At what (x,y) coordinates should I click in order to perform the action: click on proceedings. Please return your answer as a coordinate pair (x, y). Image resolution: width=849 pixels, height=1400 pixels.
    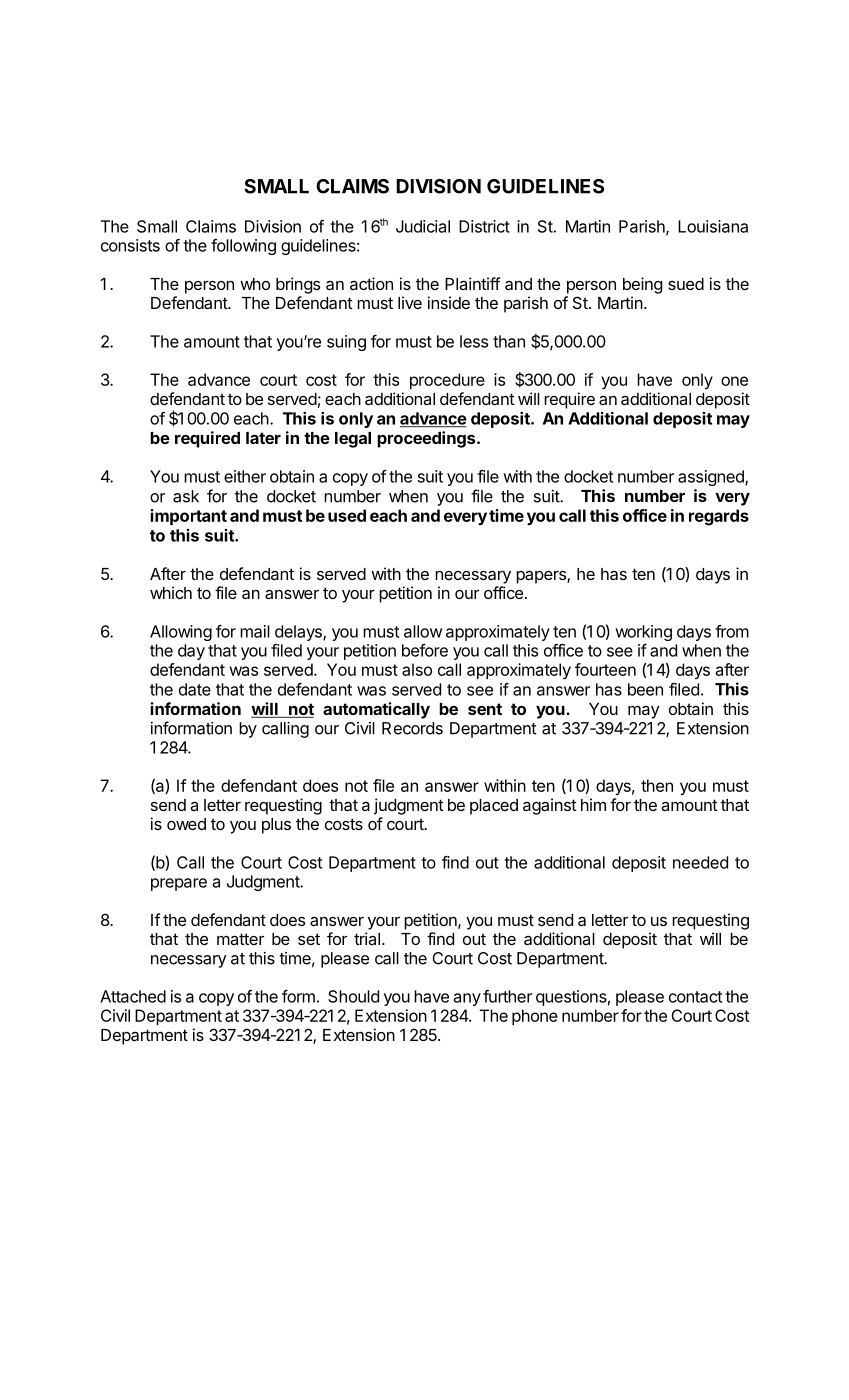
    Looking at the image, I should click on (427, 439).
